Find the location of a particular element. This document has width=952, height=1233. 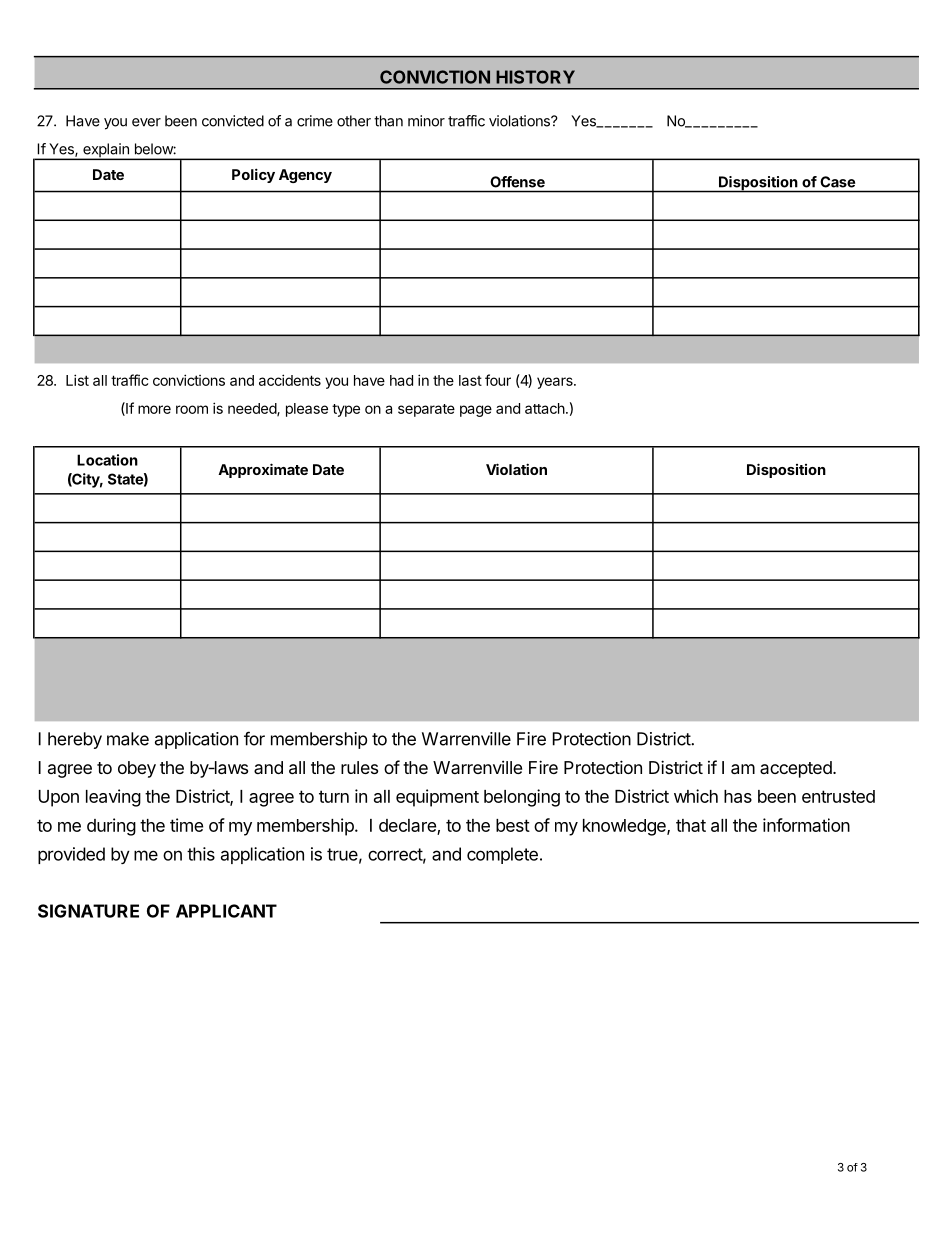

this is located at coordinates (201, 854).
